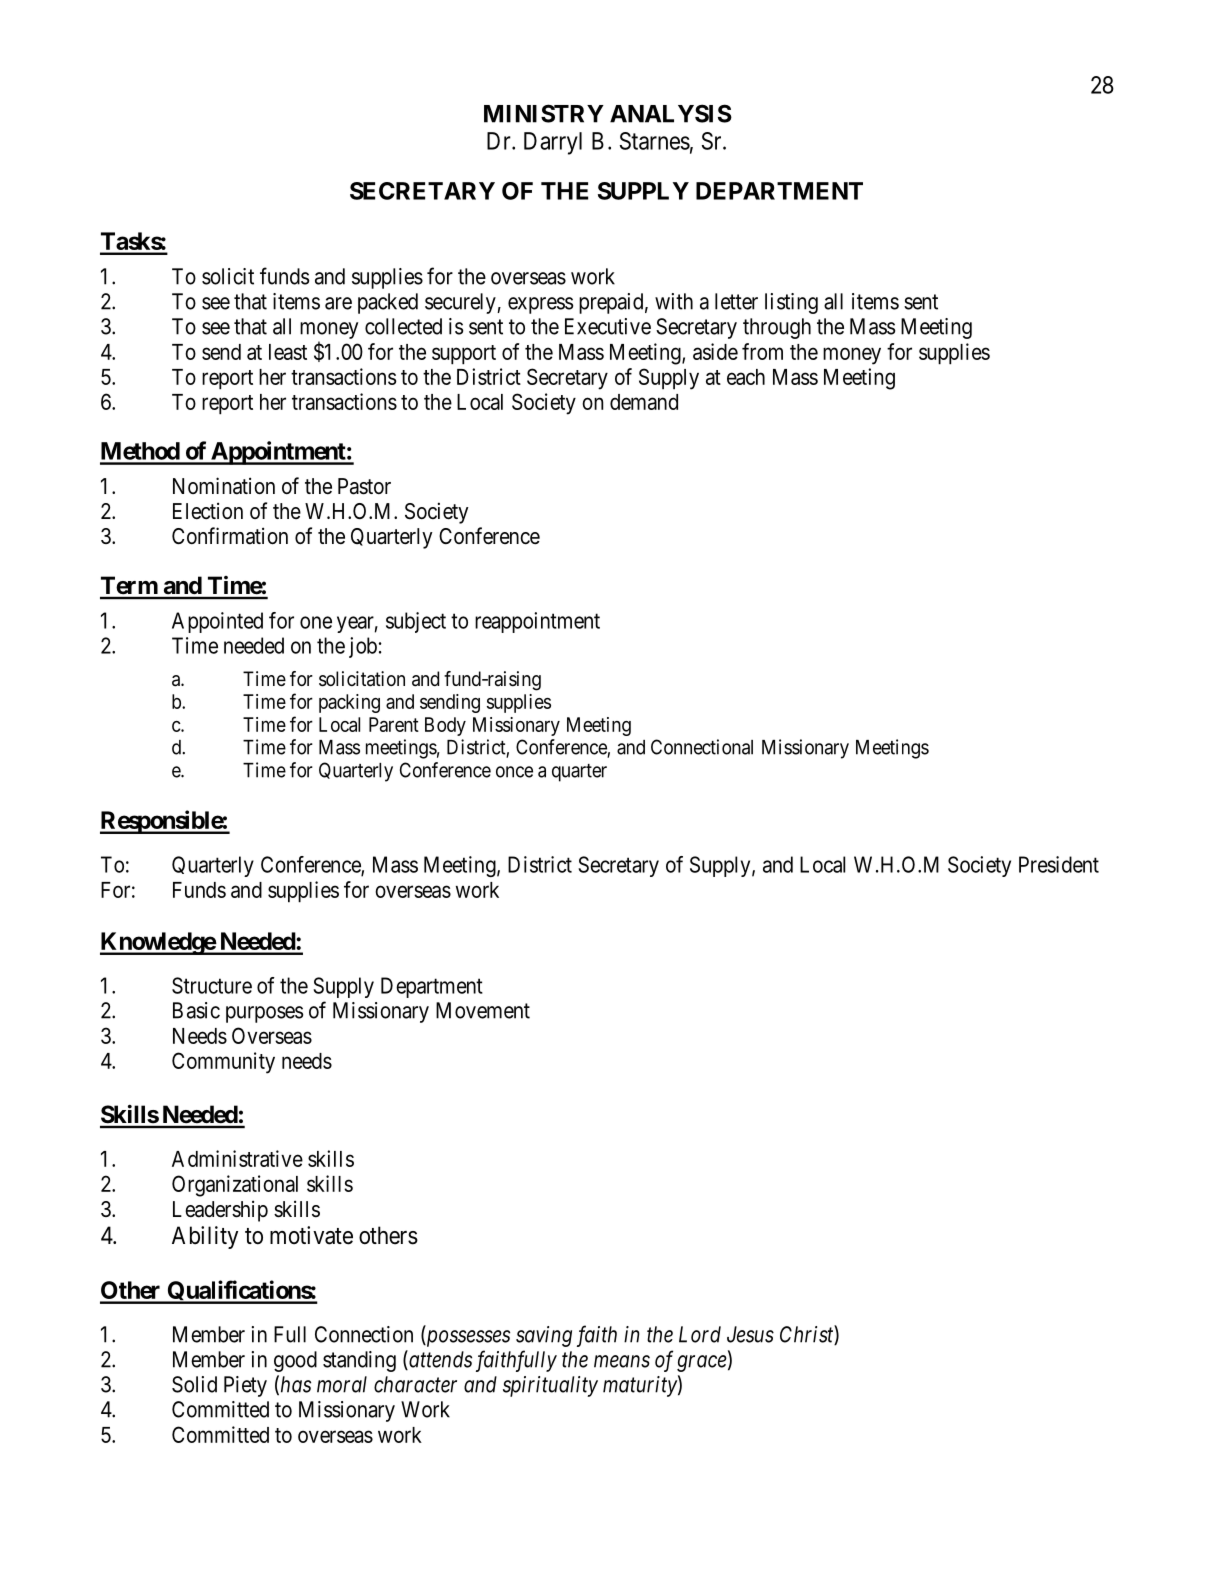 The width and height of the screenshot is (1213, 1570). Describe the element at coordinates (1059, 864) in the screenshot. I see `President` at that location.
